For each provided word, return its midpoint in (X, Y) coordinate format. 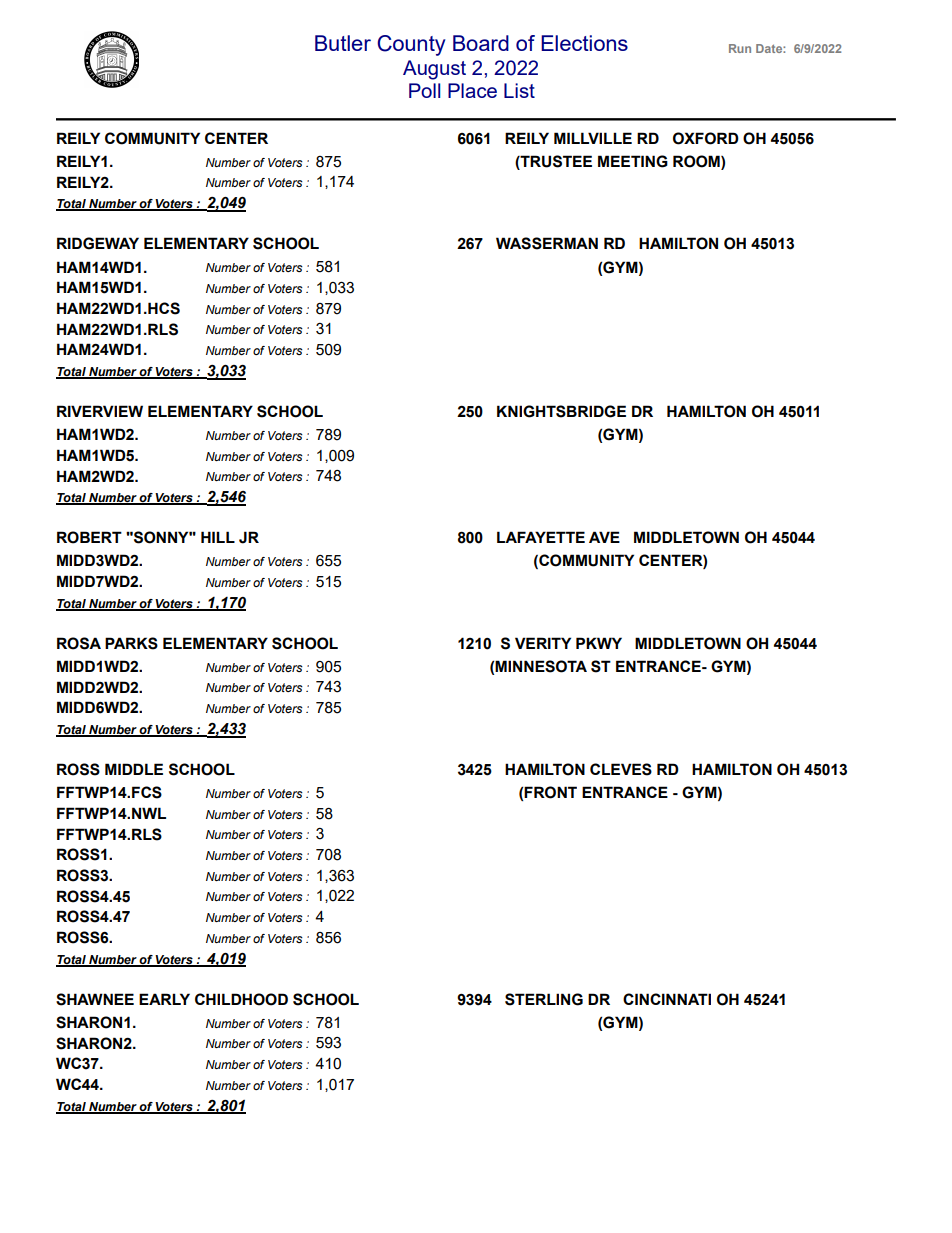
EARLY (164, 999)
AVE (604, 537)
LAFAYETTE (541, 537)
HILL (218, 537)
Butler (343, 43)
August (434, 70)
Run (740, 48)
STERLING (544, 999)
